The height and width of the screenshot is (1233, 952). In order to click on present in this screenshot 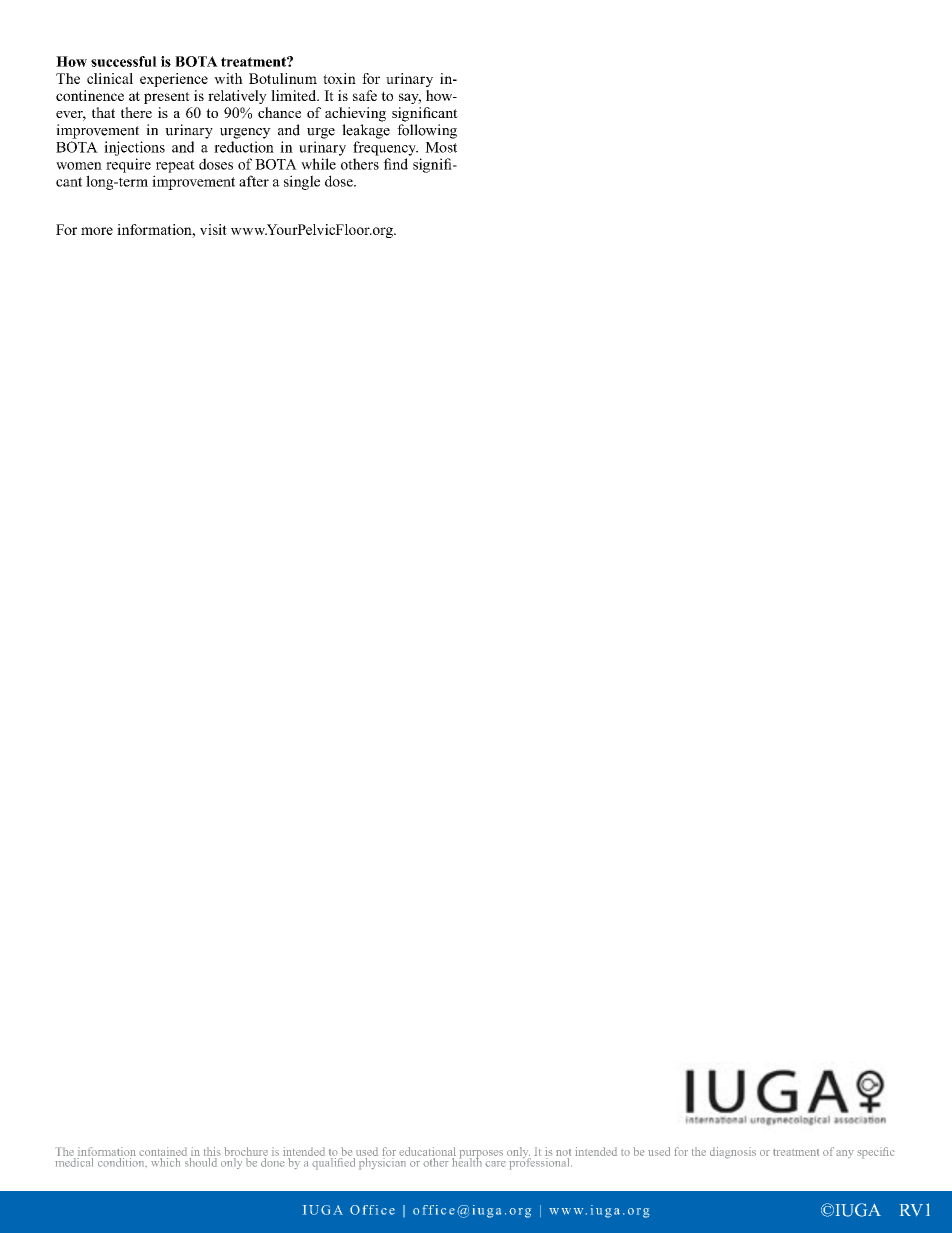, I will do `click(167, 98)`.
